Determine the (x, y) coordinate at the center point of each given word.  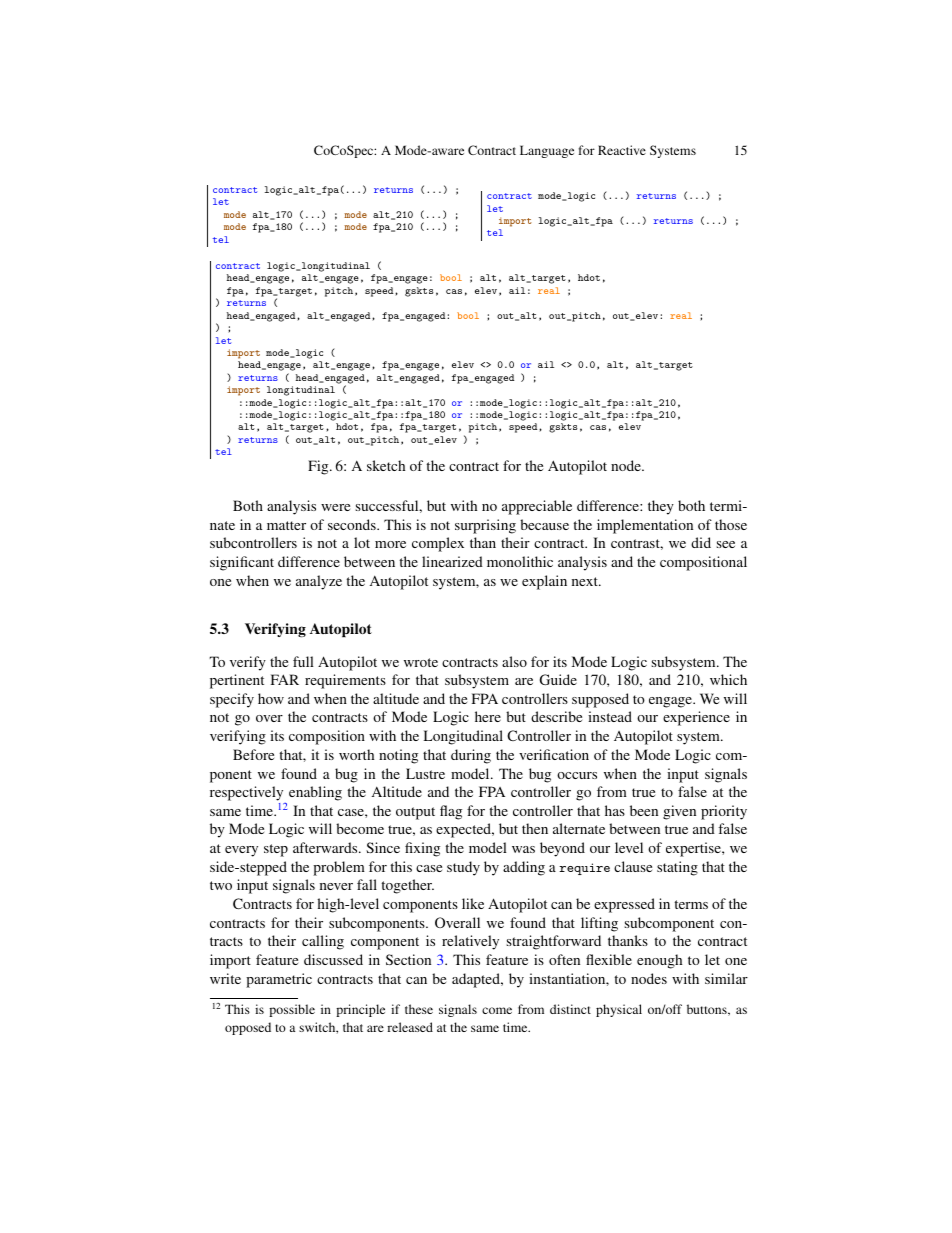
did (701, 542)
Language (547, 151)
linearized (452, 561)
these (419, 1009)
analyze (319, 582)
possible (292, 1010)
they (661, 507)
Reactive (622, 150)
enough (659, 961)
